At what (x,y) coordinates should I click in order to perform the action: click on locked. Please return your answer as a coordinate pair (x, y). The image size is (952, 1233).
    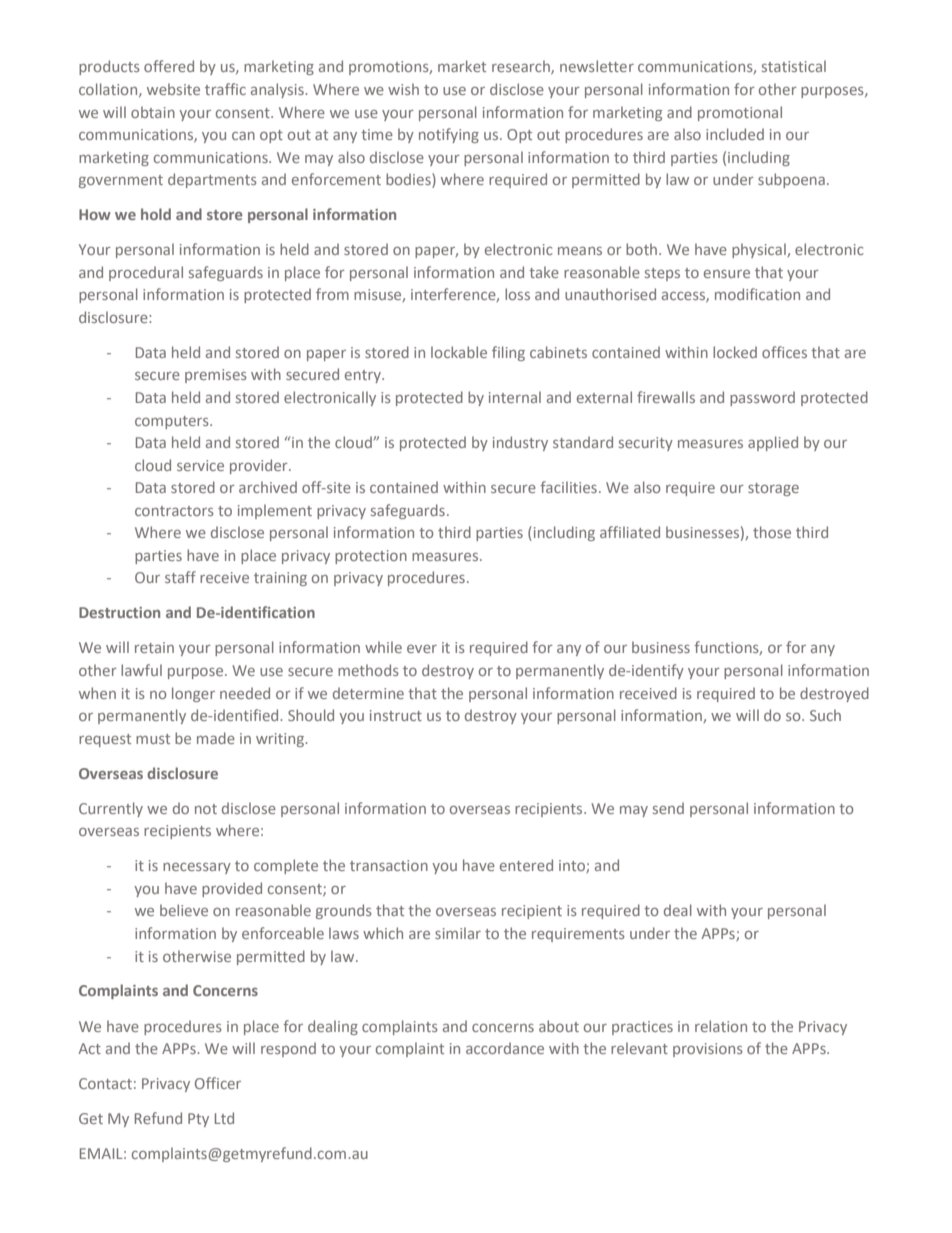
    Looking at the image, I should click on (735, 352).
